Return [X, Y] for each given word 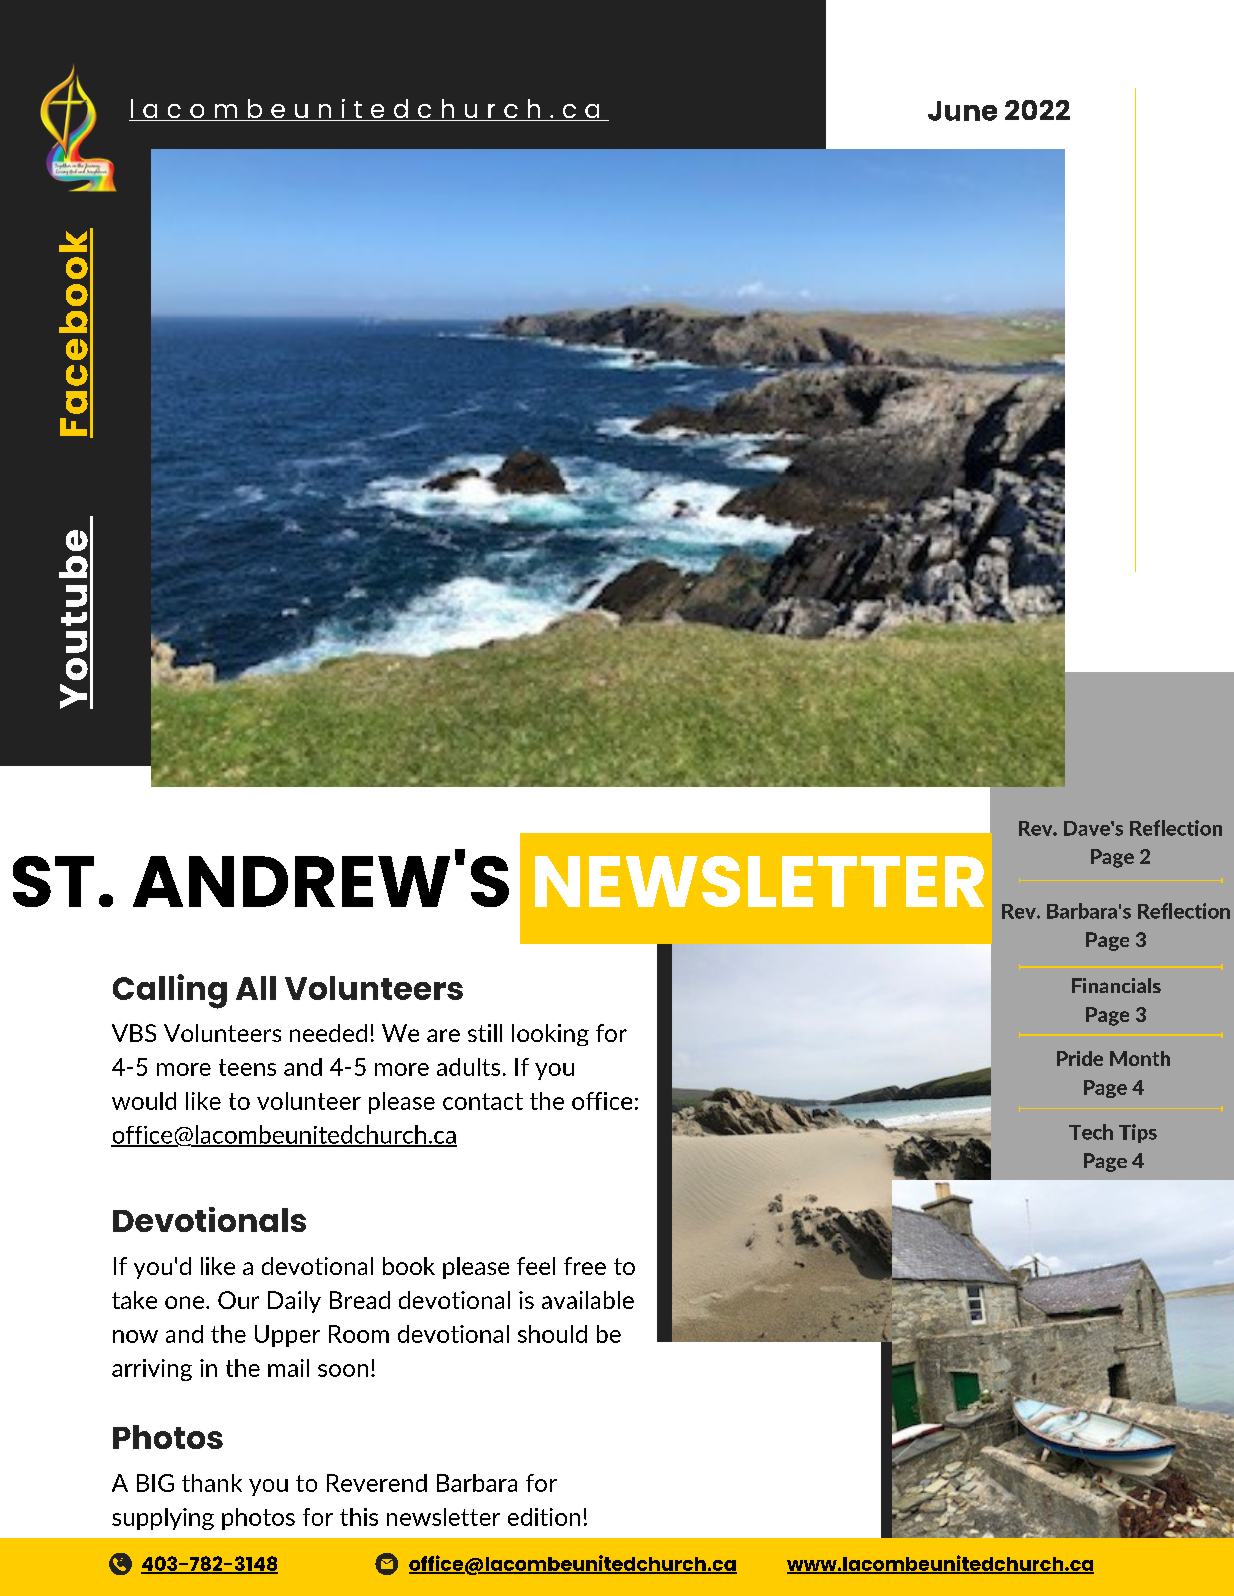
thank [212, 1483]
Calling [170, 991]
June [962, 111]
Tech [1091, 1132]
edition [544, 1517]
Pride [1080, 1058]
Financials [1116, 985]
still [485, 1033]
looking [550, 1035]
